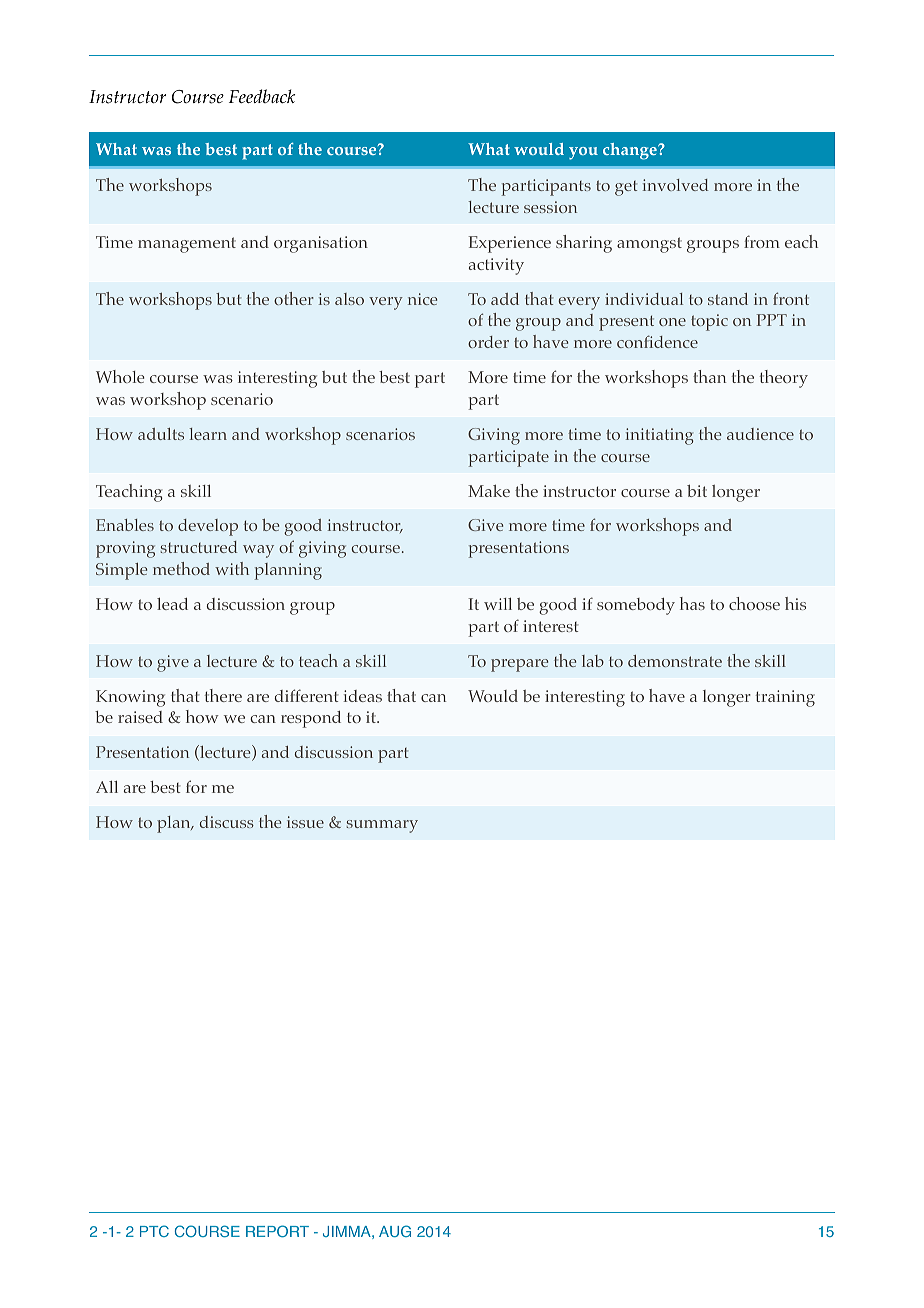 The height and width of the screenshot is (1308, 924). I want to click on Feedback, so click(262, 96).
